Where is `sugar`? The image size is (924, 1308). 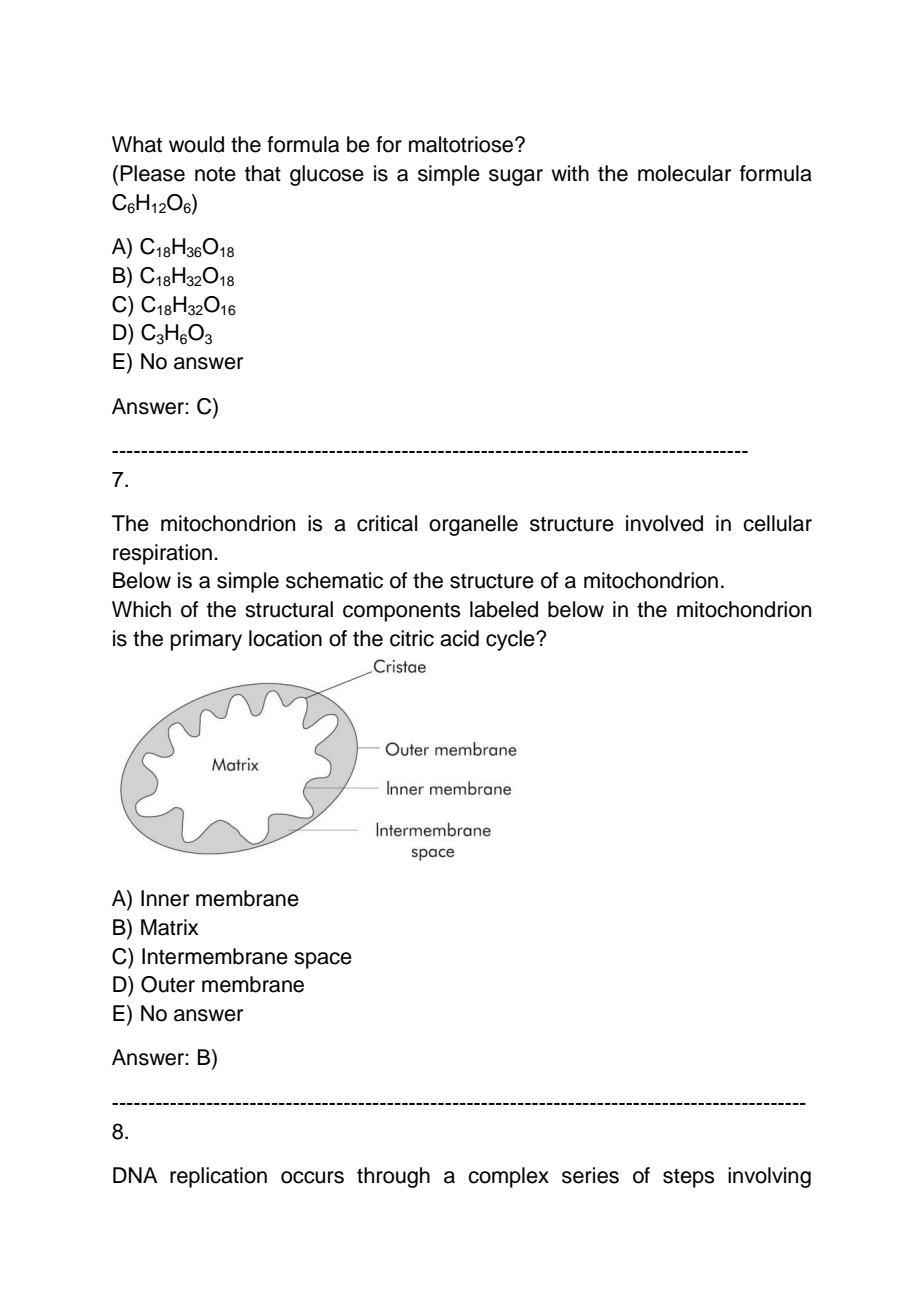
sugar is located at coordinates (516, 177).
